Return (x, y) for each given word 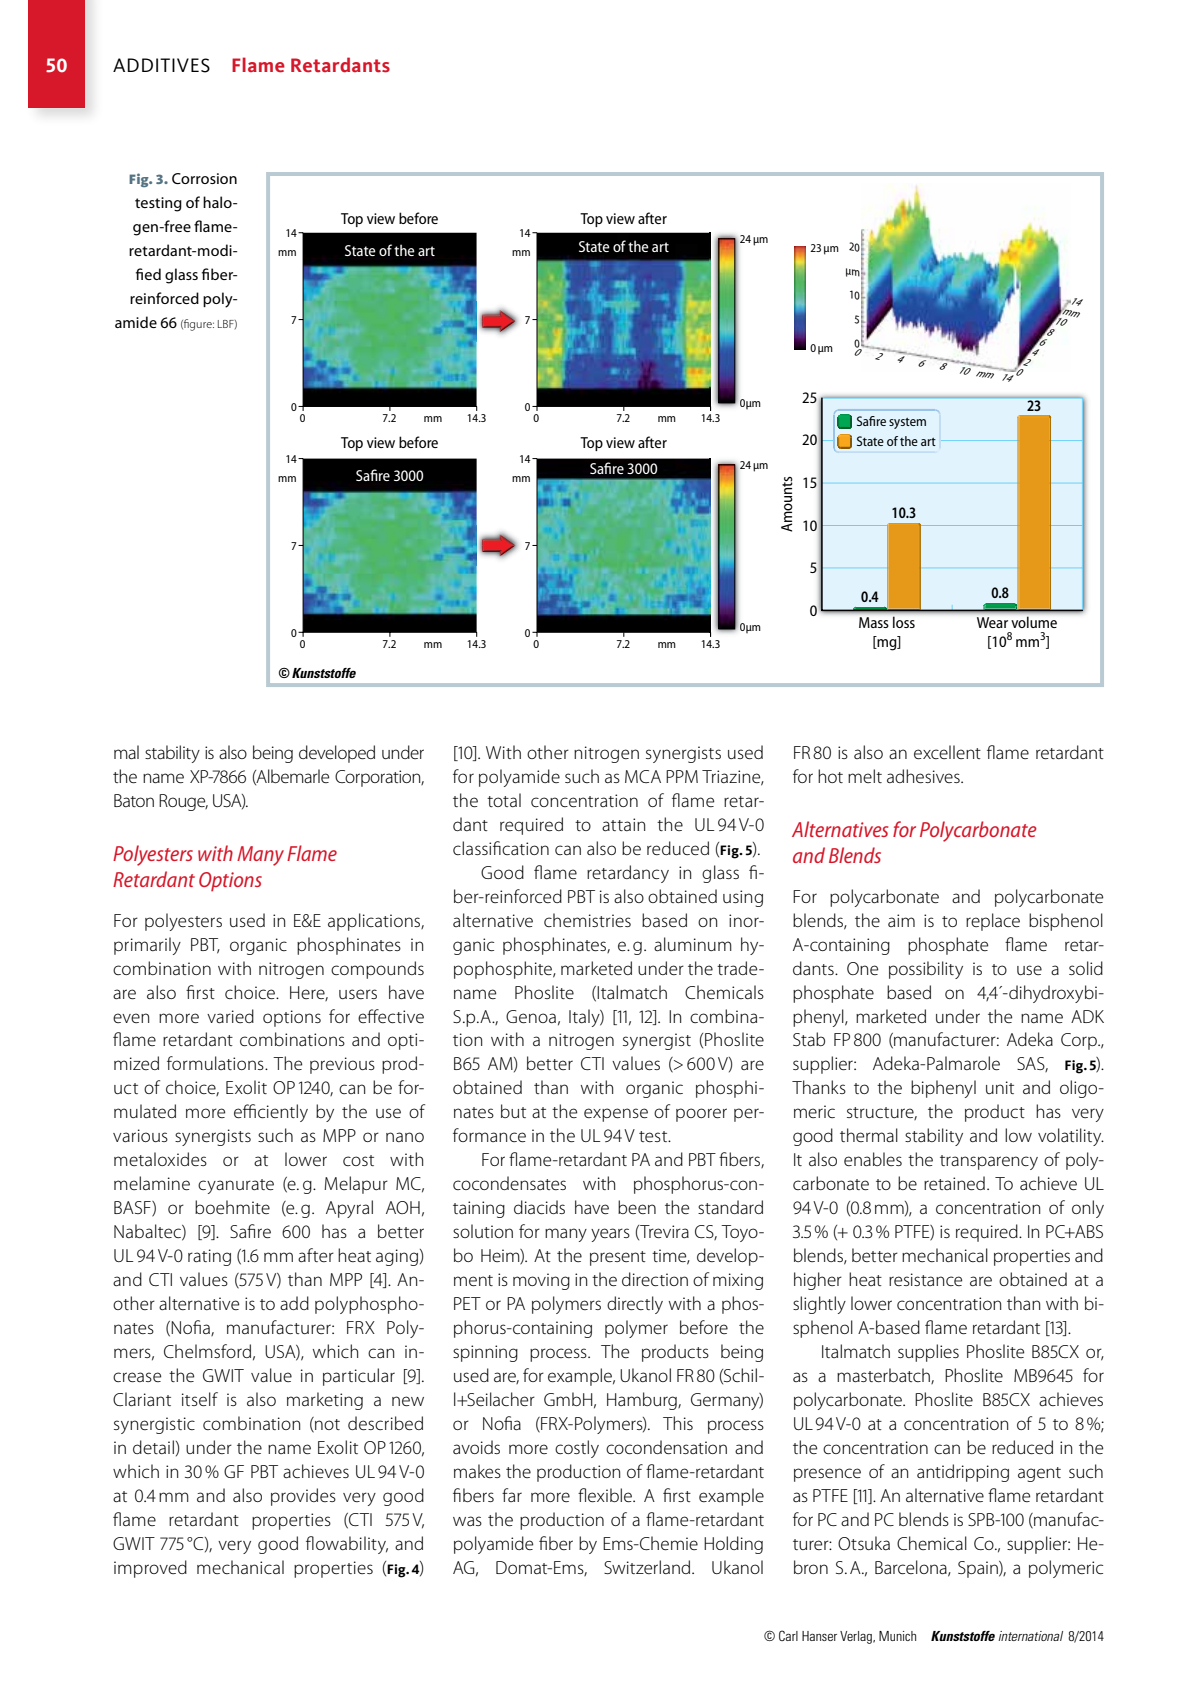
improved (150, 1569)
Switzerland (648, 1567)
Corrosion (204, 178)
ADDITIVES (161, 65)
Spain (979, 1569)
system (907, 423)
